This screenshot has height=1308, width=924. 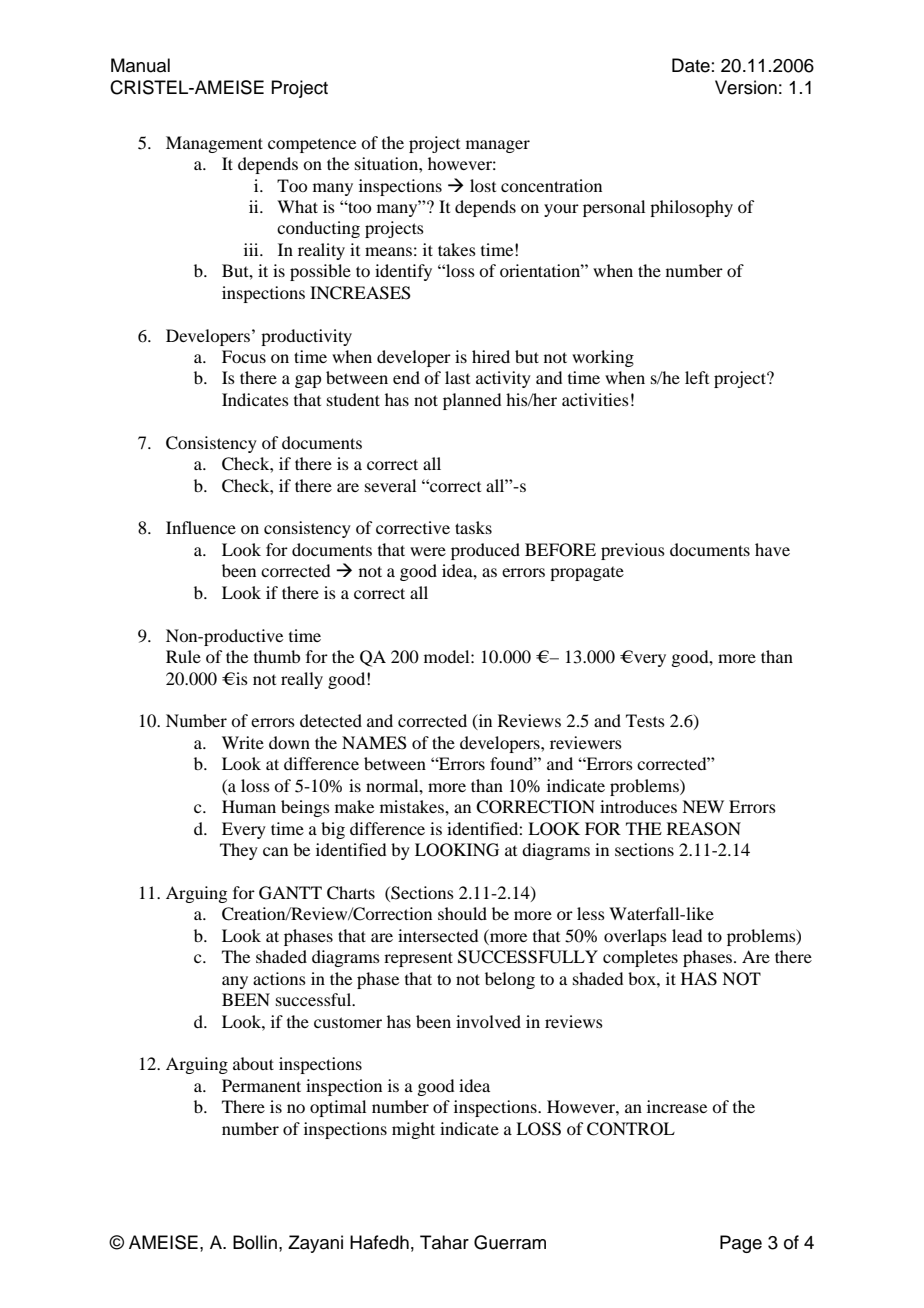 What do you see at coordinates (498, 146) in the screenshot?
I see `manager` at bounding box center [498, 146].
